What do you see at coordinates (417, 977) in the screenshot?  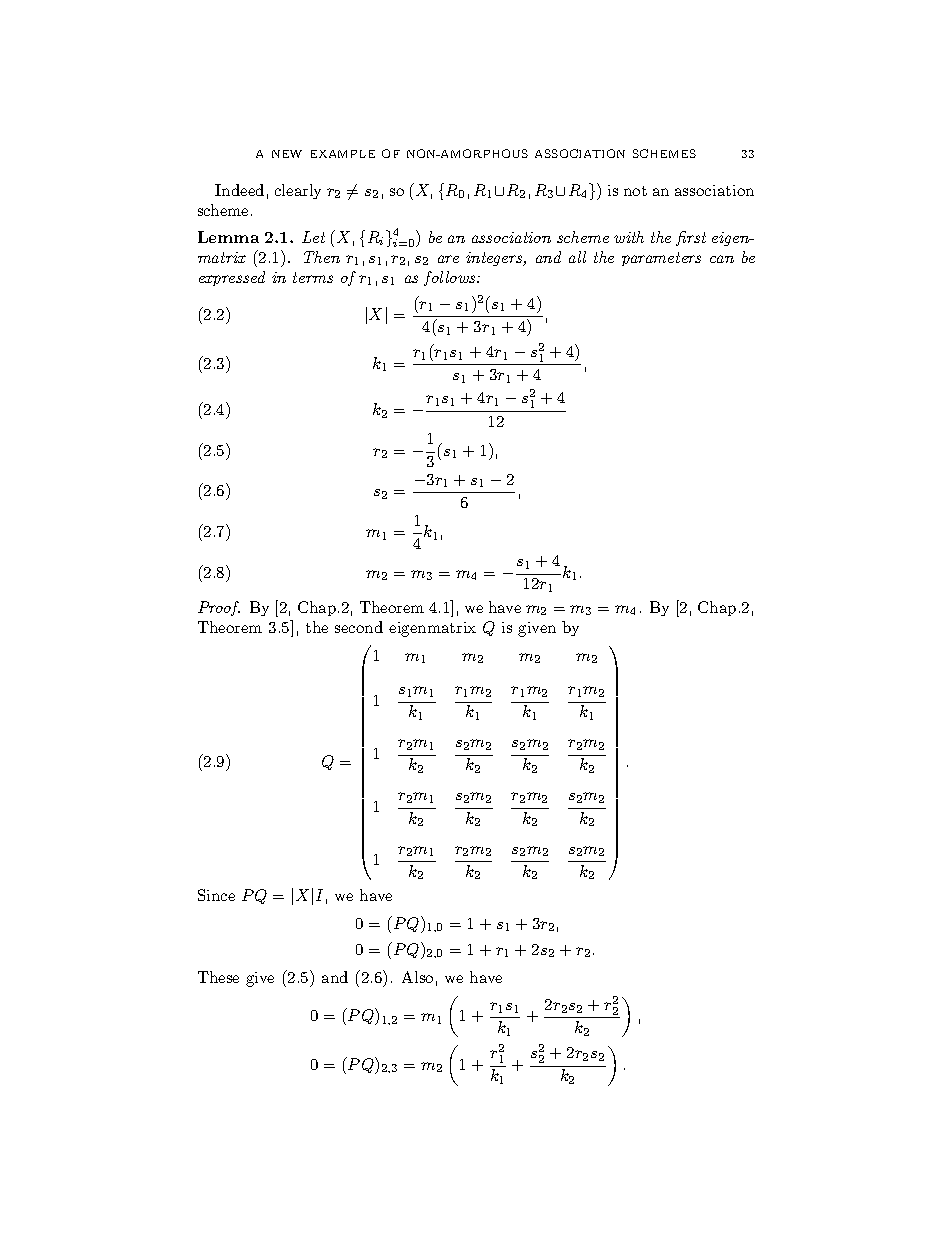 I see `Also` at bounding box center [417, 977].
